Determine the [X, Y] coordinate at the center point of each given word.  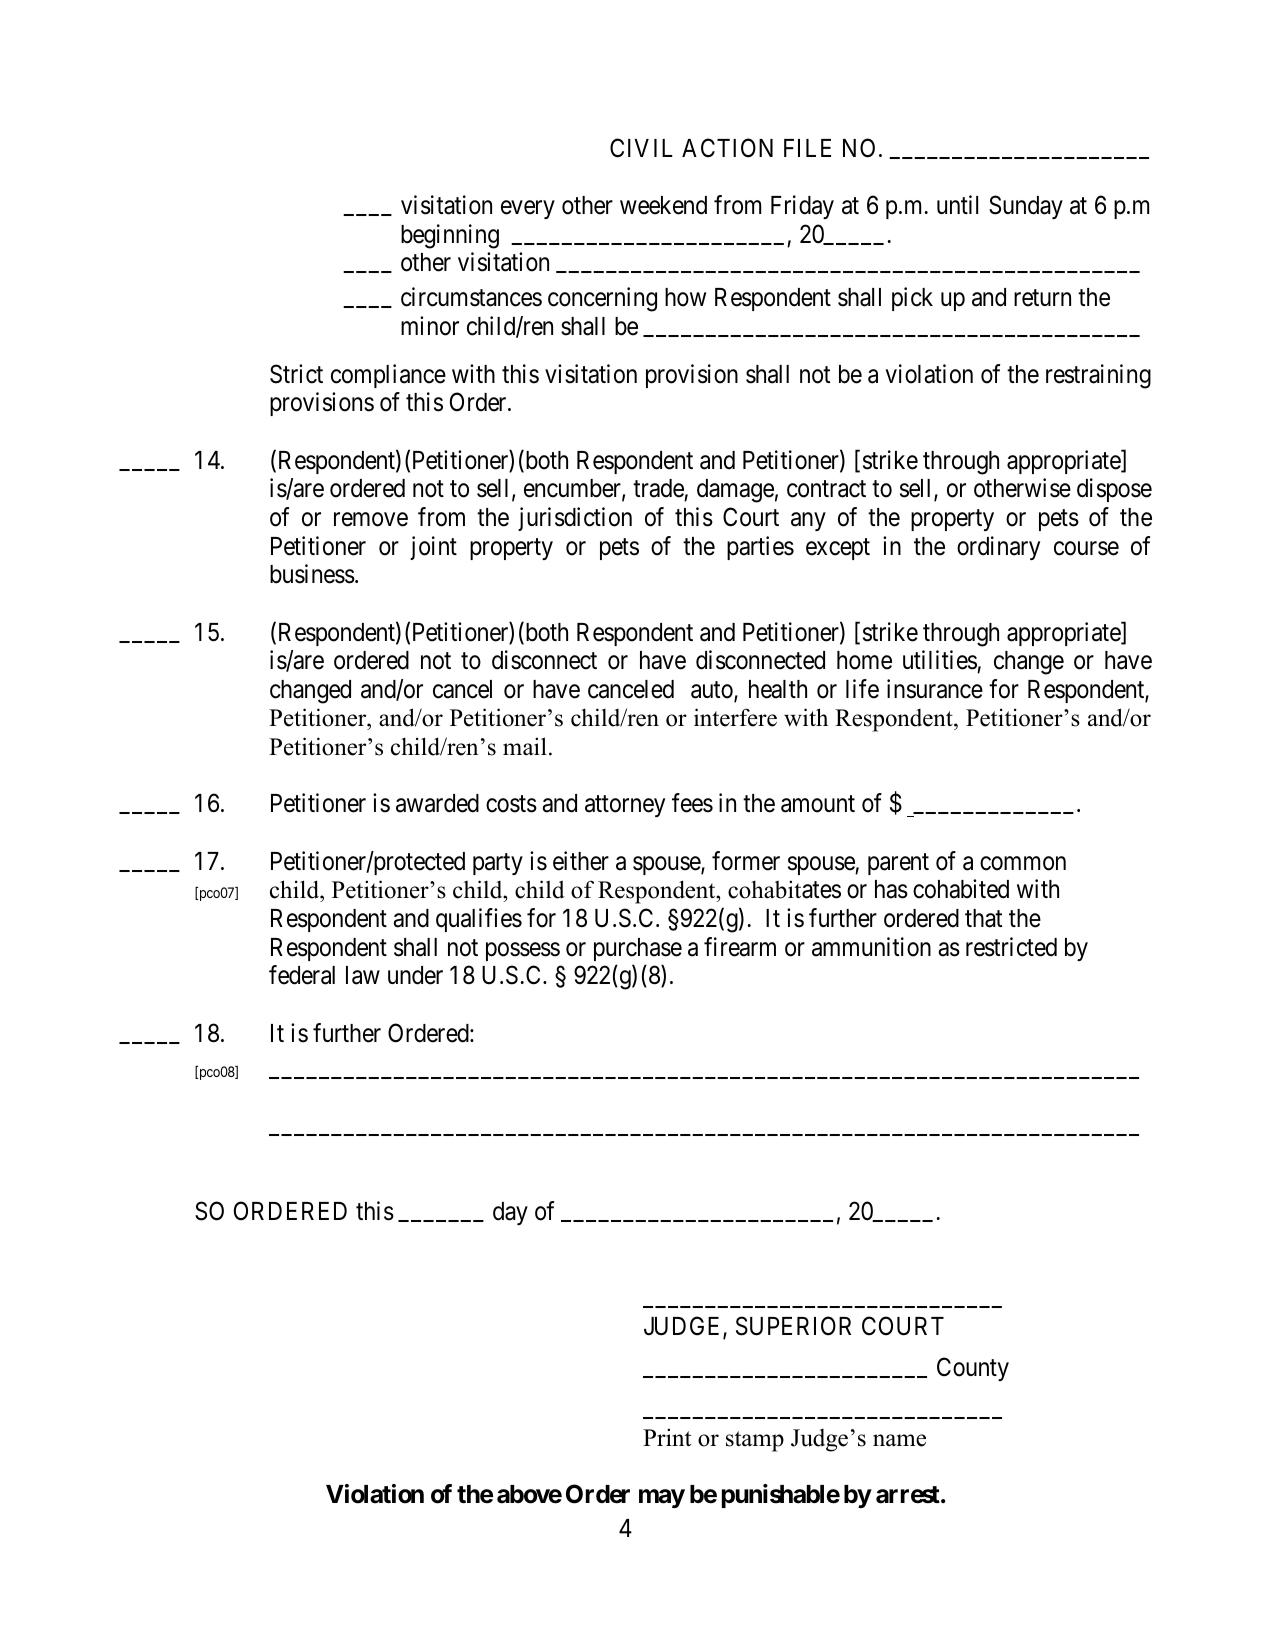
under [415, 975]
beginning [450, 236]
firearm [740, 947]
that [983, 918]
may [662, 1499]
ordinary [998, 548]
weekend [663, 205]
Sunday [1026, 207]
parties [760, 548]
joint [433, 548]
